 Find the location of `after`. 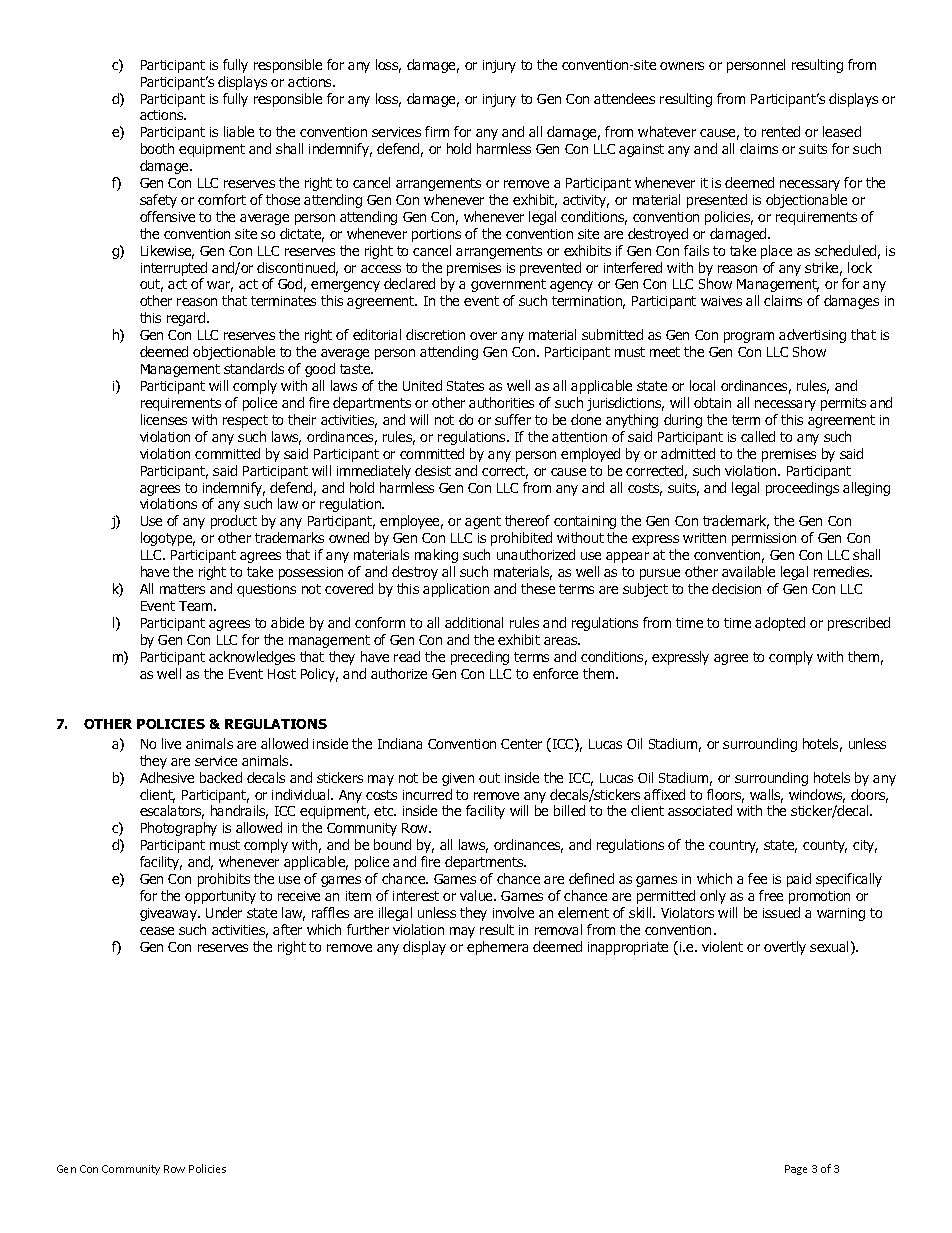

after is located at coordinates (287, 929).
